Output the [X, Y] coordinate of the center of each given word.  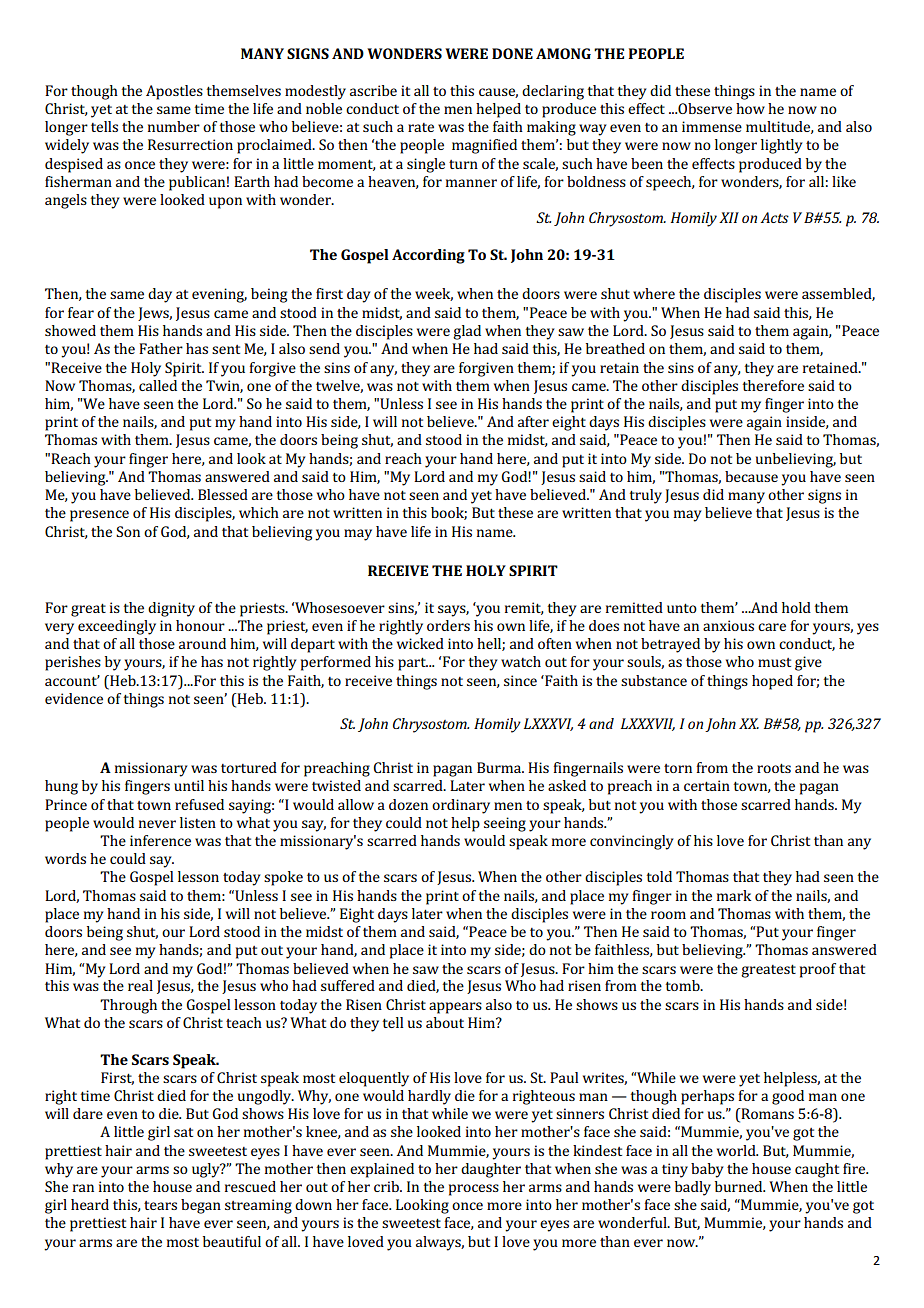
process [474, 1190]
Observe [704, 108]
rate [421, 127]
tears [160, 1205]
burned [740, 1186]
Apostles [174, 92]
